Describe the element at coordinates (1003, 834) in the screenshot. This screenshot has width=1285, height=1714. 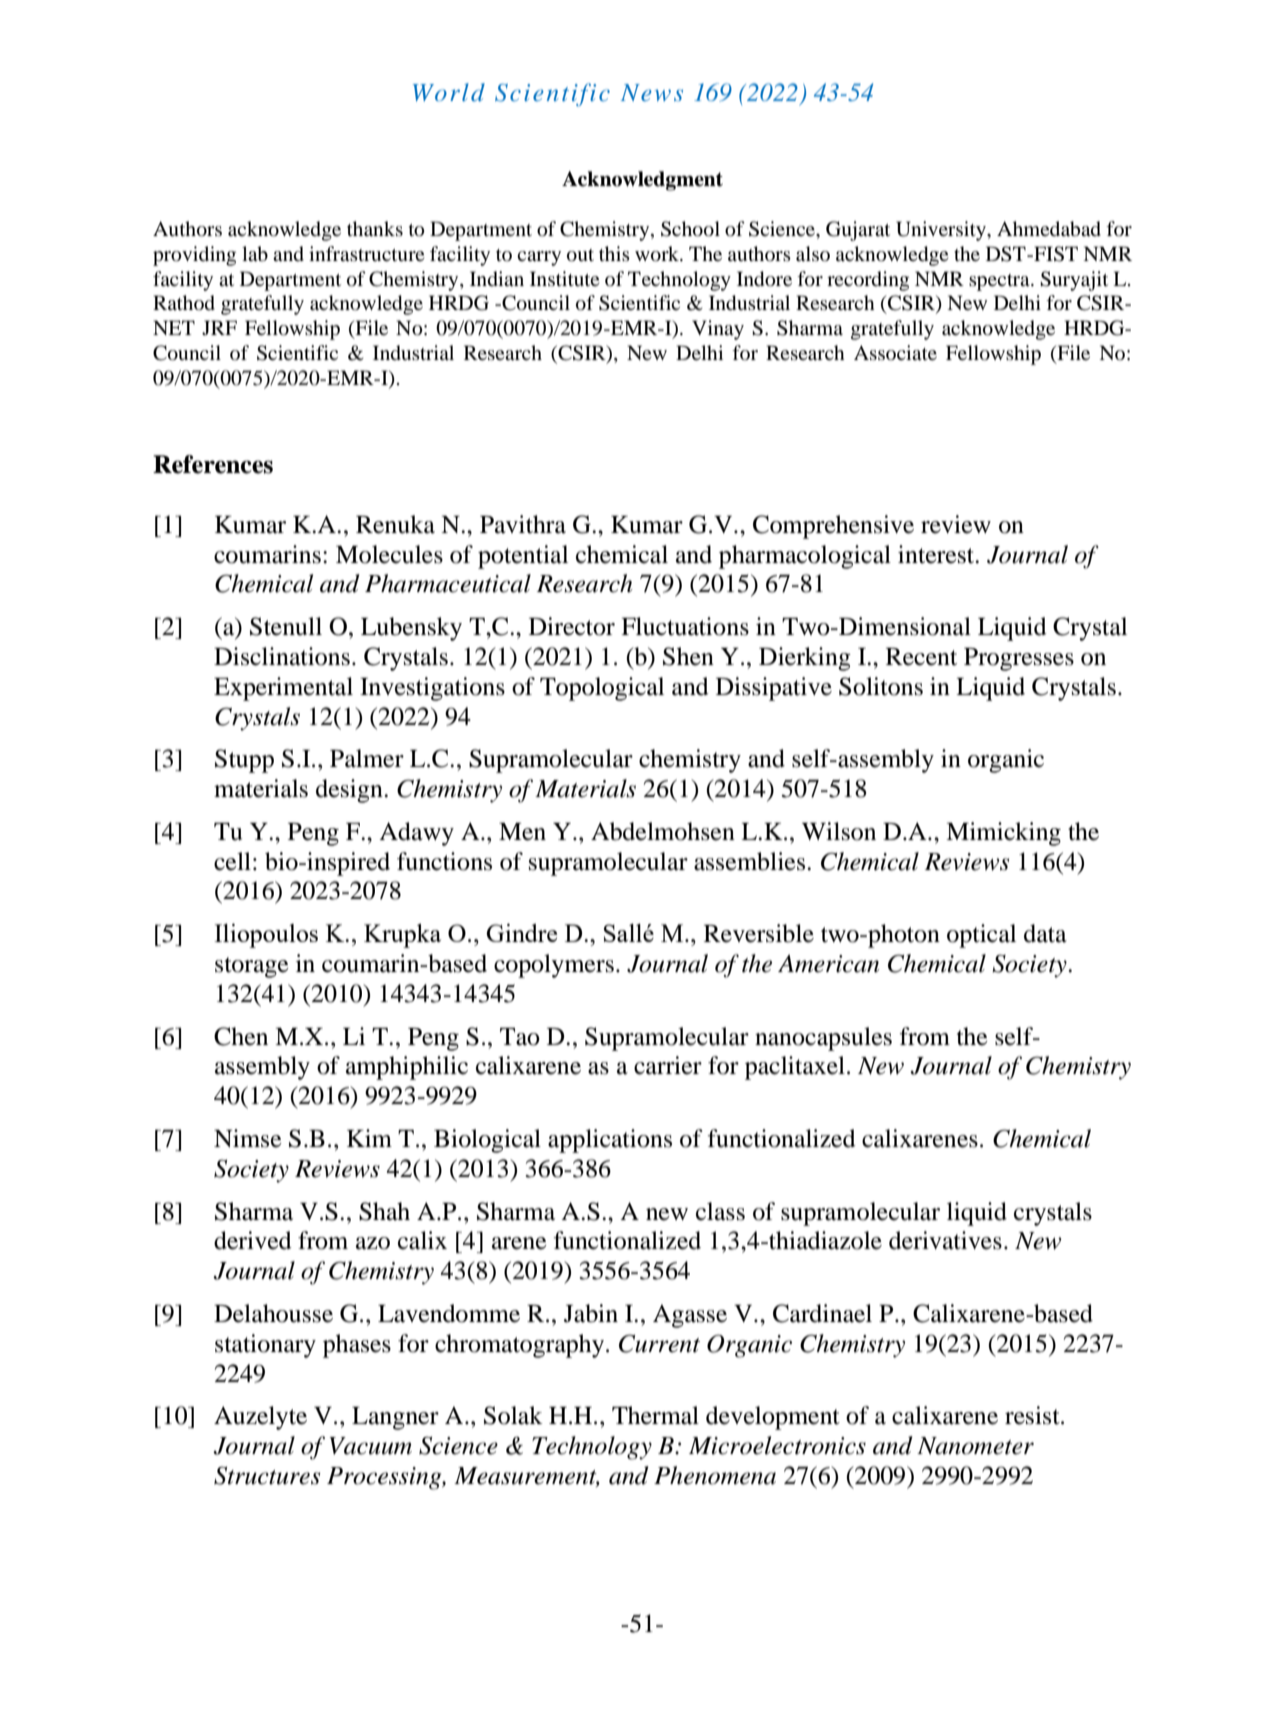
I see `Mimicking` at that location.
